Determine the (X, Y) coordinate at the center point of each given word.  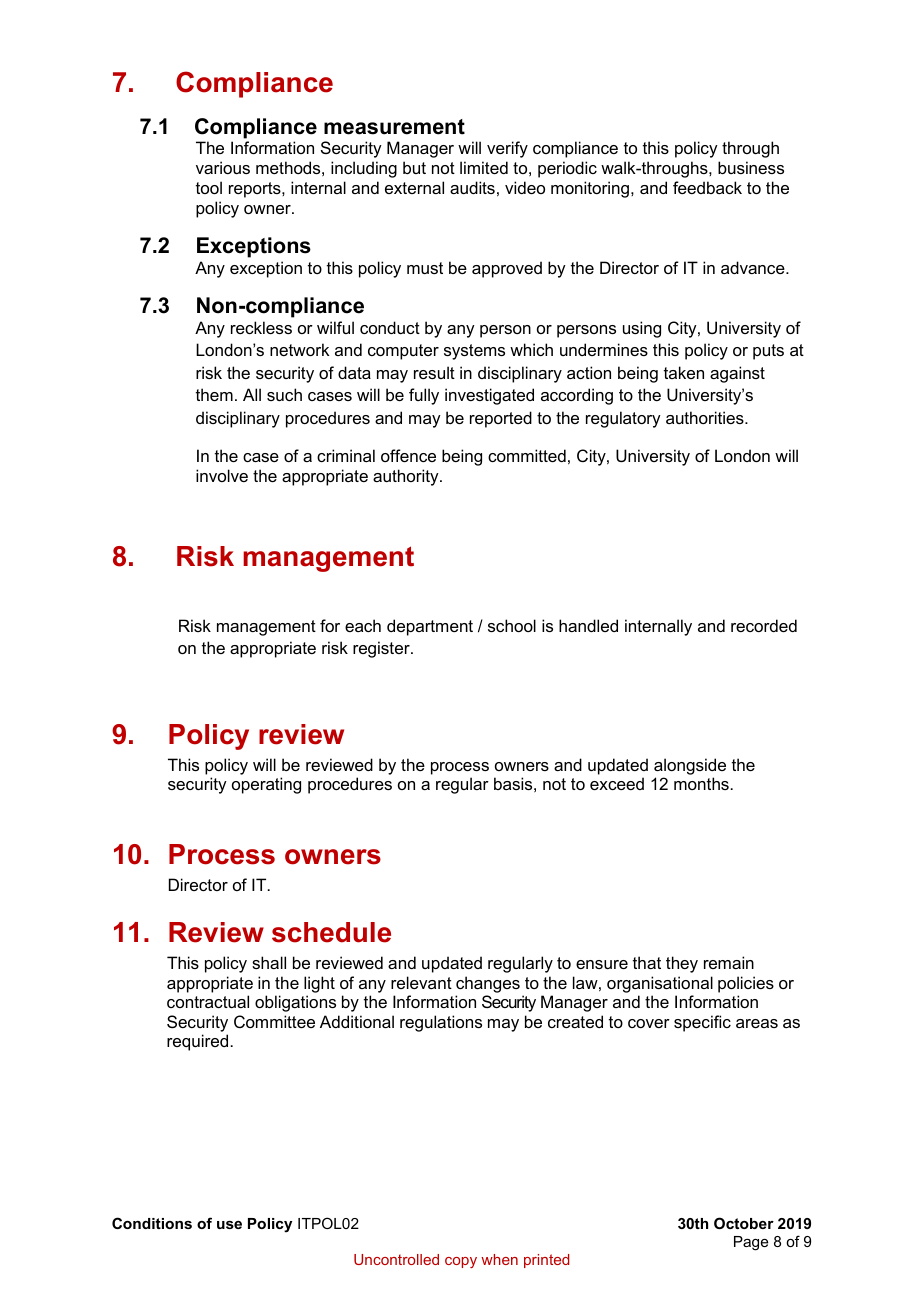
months (701, 783)
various (223, 167)
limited (484, 167)
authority (407, 477)
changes (488, 984)
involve (222, 475)
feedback (707, 187)
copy (461, 1262)
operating (266, 785)
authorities (706, 417)
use (229, 1225)
